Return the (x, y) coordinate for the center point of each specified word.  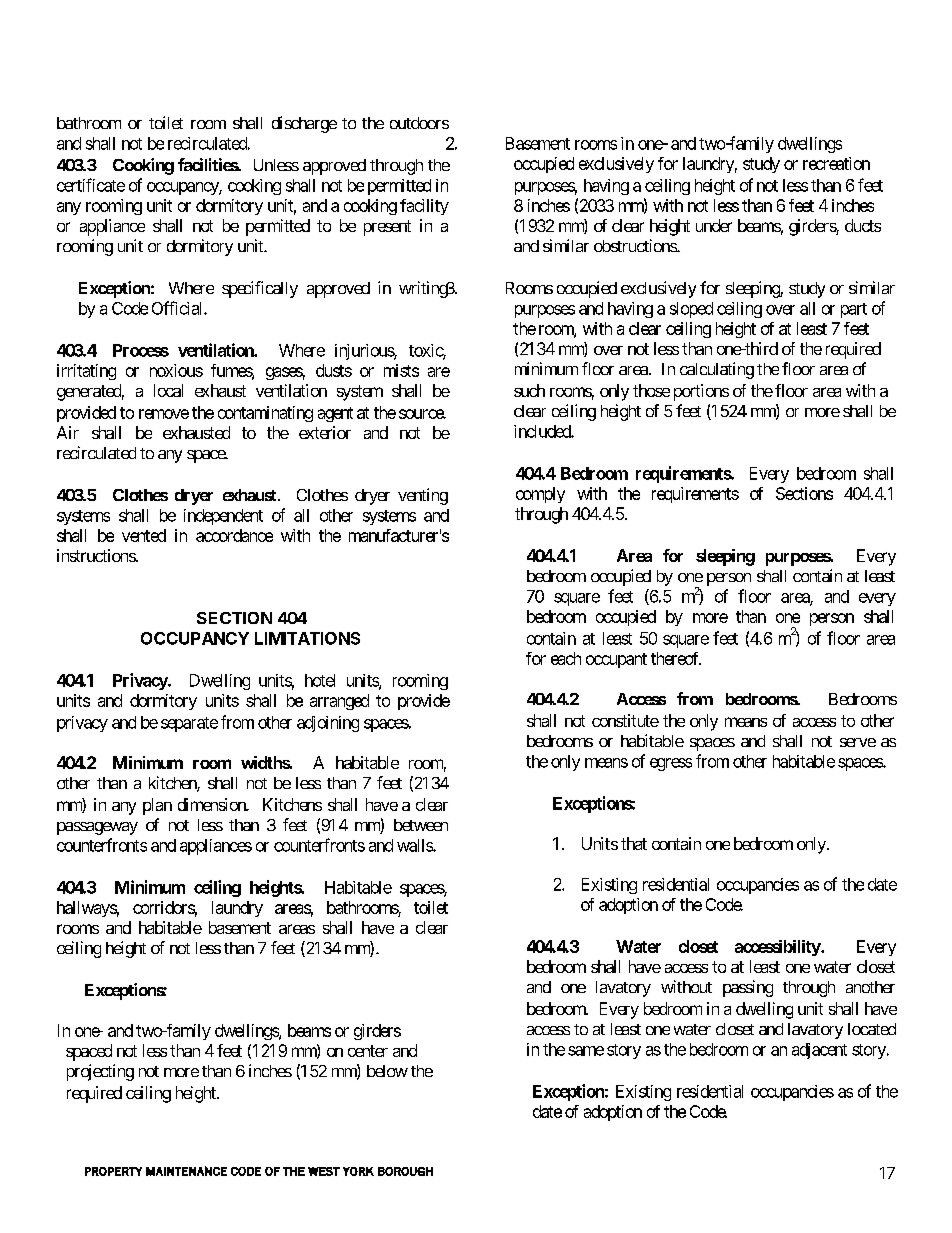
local (168, 390)
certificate (91, 185)
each (566, 658)
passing (748, 988)
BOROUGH (405, 1171)
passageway (97, 828)
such (529, 390)
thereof (676, 658)
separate (189, 724)
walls (415, 845)
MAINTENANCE (186, 1171)
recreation (836, 163)
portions (701, 392)
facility (424, 207)
